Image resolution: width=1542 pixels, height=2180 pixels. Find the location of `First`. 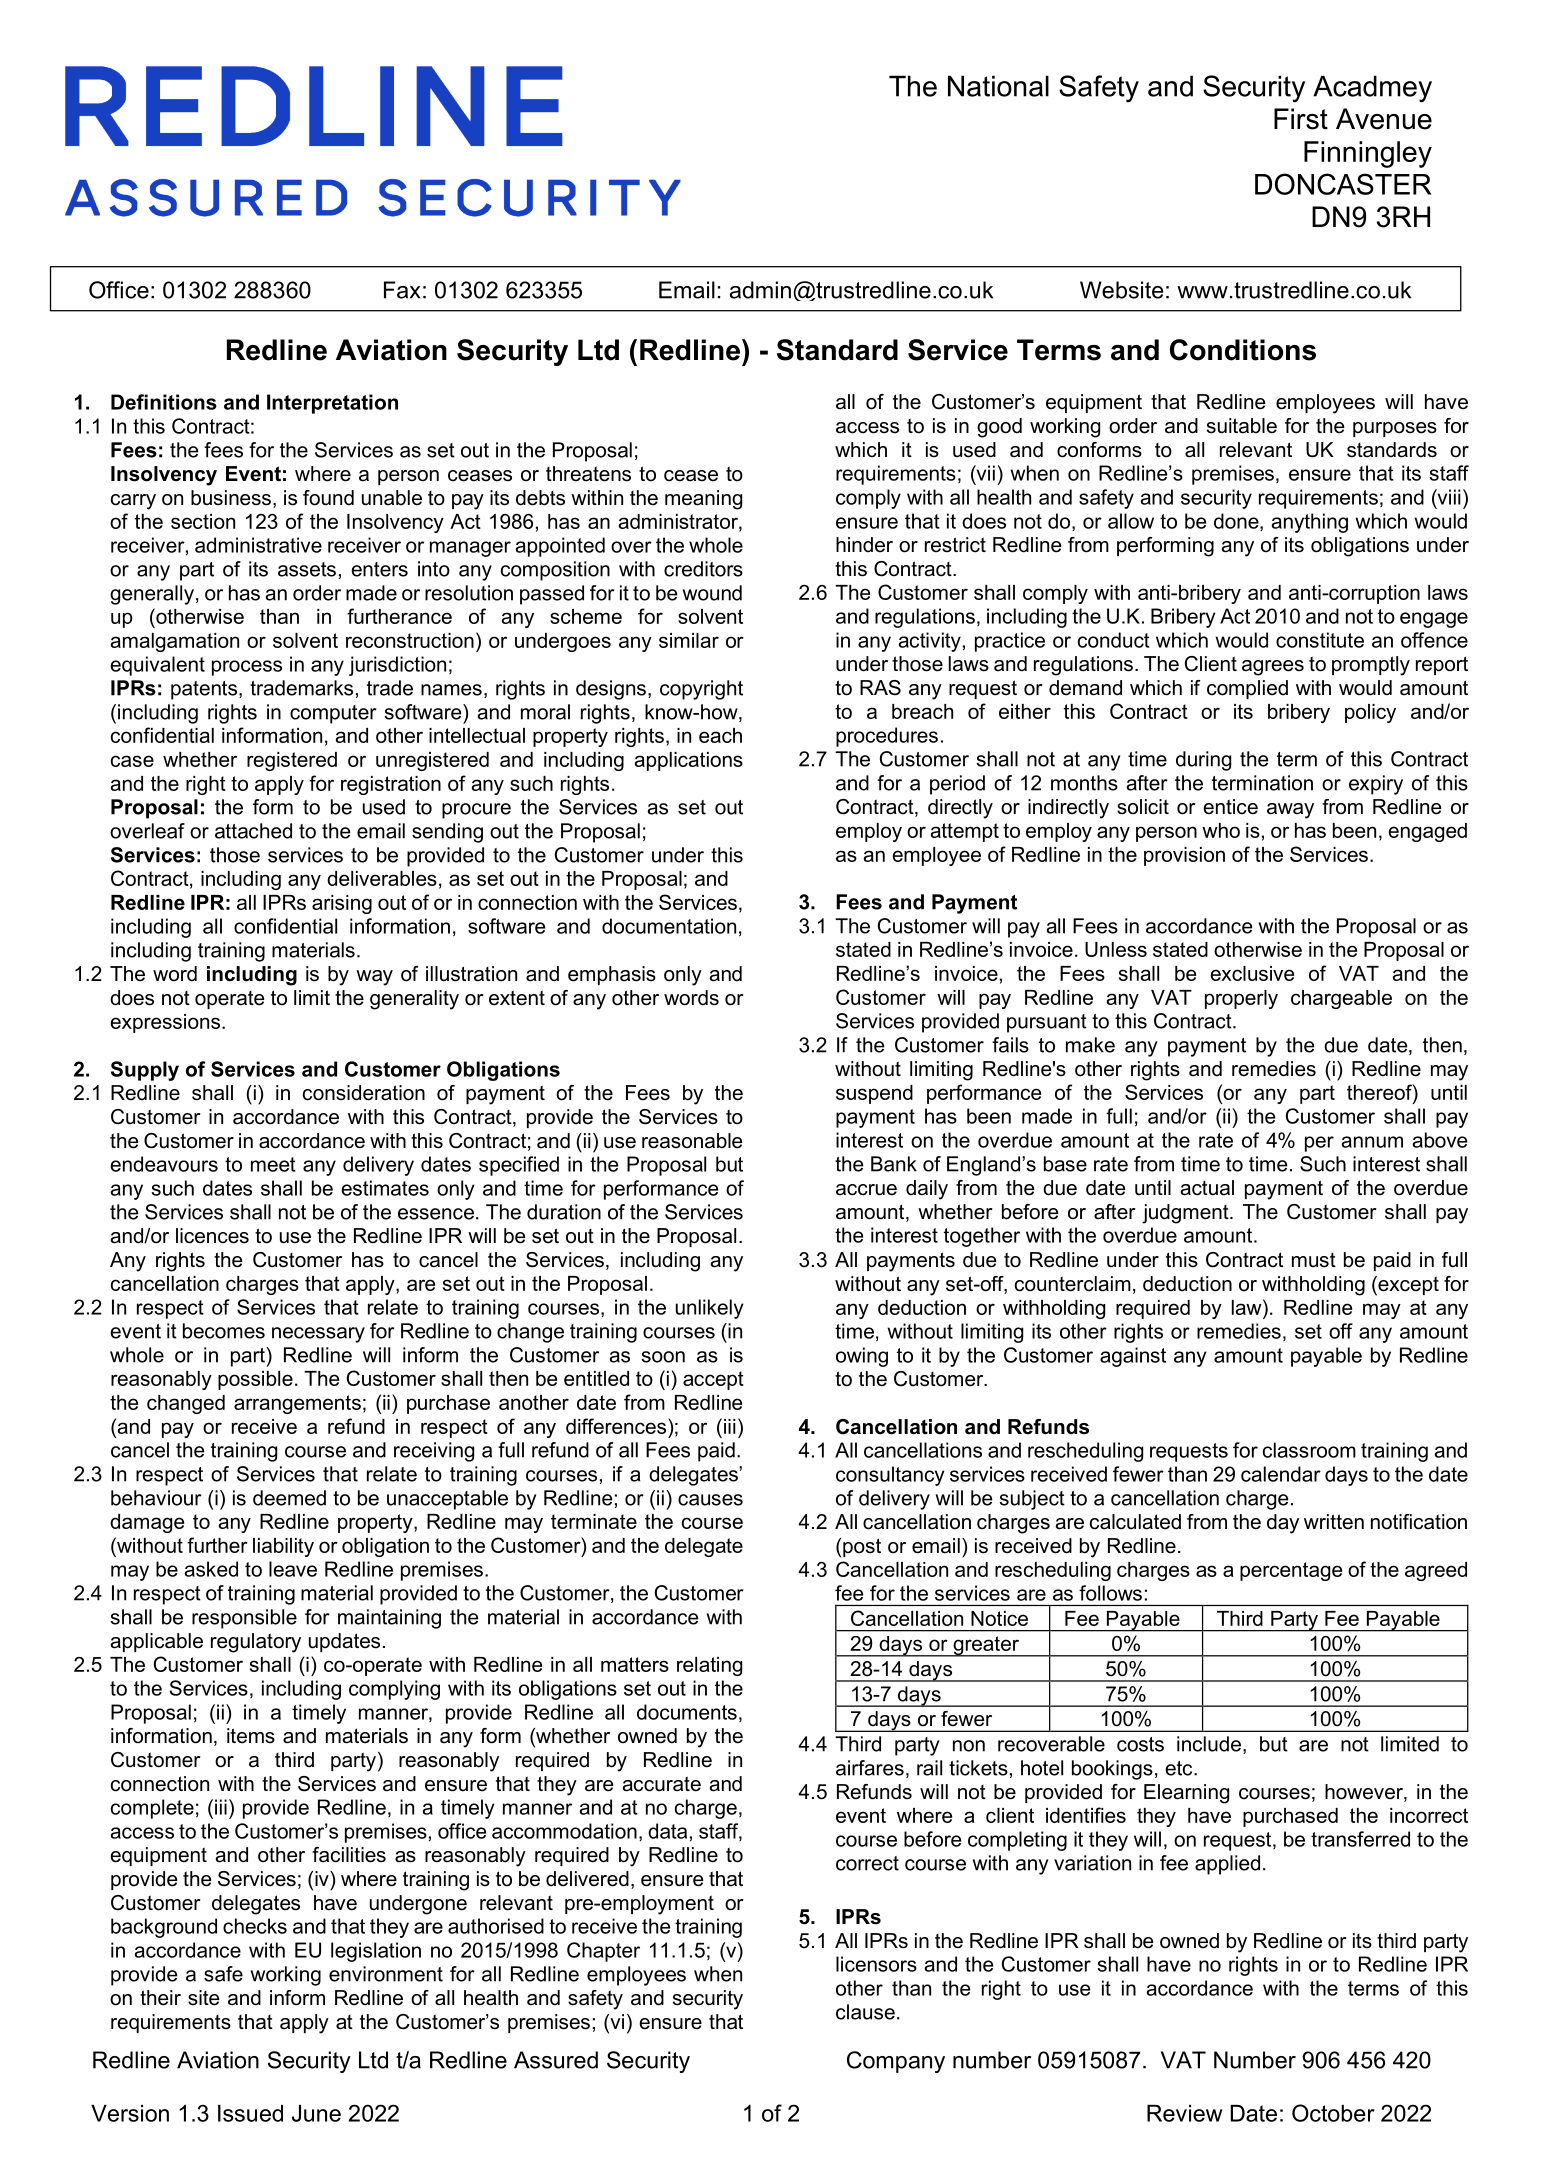

First is located at coordinates (1301, 119).
